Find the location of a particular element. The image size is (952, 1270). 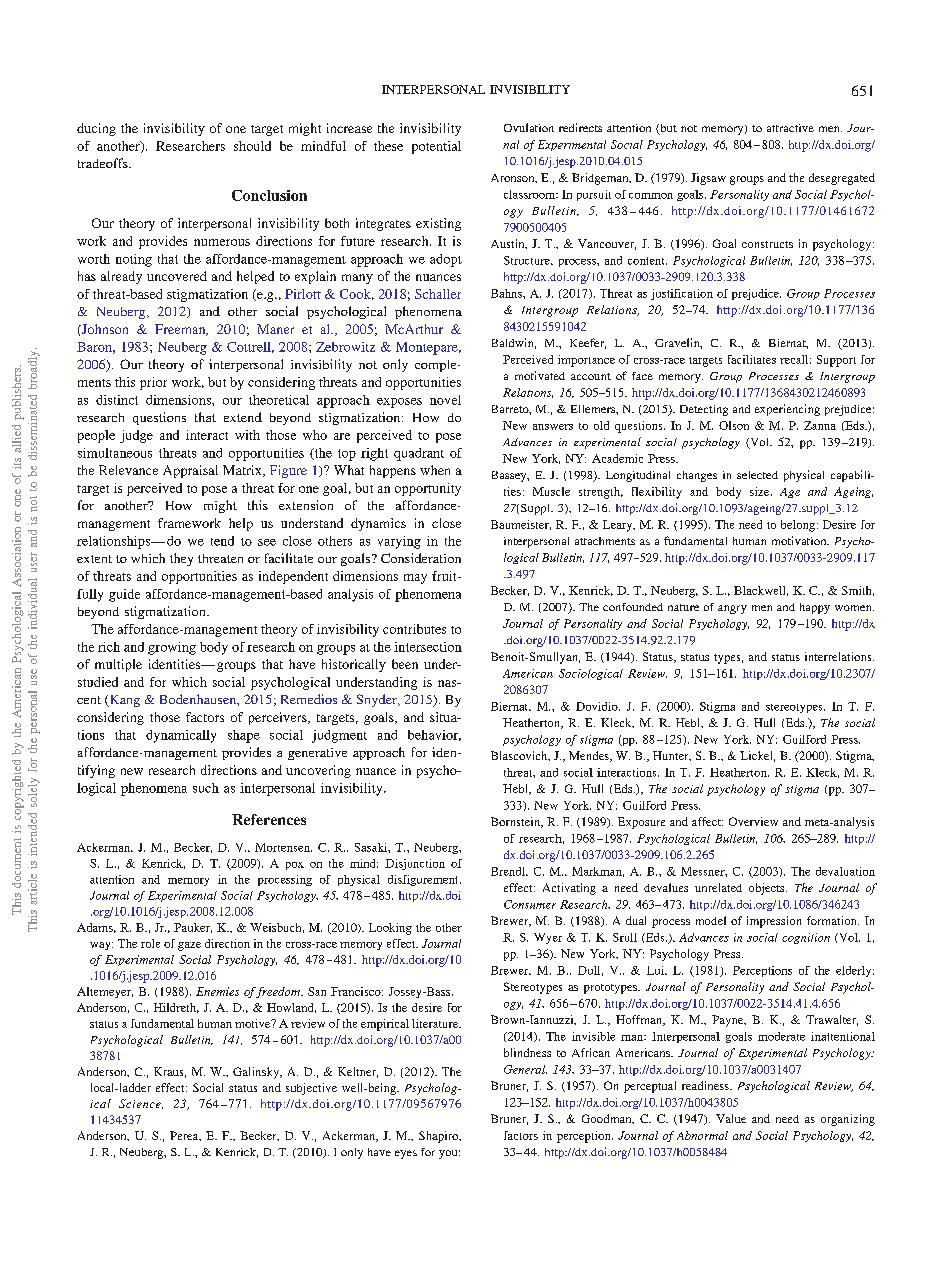

such is located at coordinates (206, 788).
